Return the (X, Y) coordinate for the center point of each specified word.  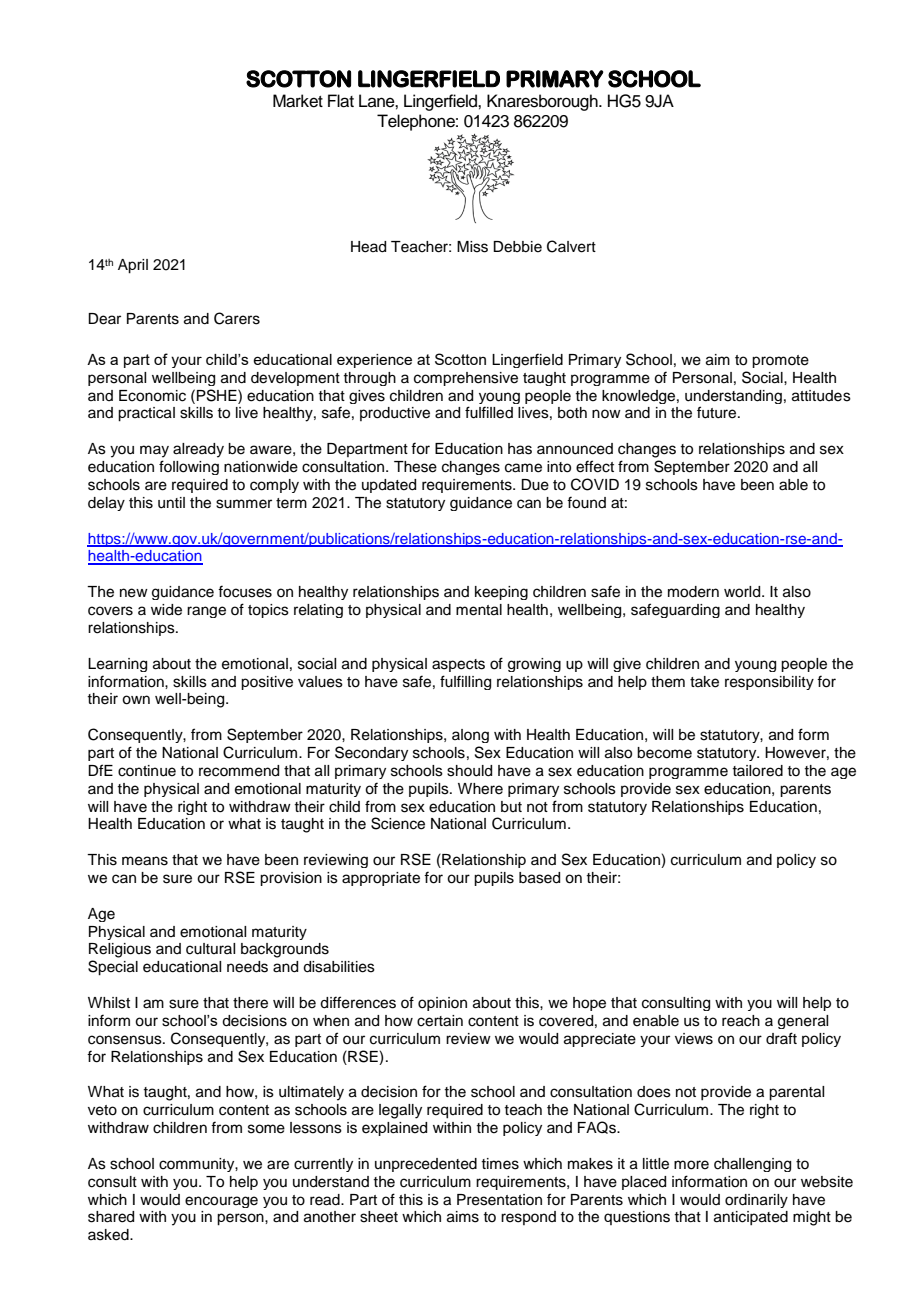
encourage (221, 1202)
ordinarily (756, 1201)
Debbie (517, 247)
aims (463, 1217)
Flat (341, 101)
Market (298, 101)
